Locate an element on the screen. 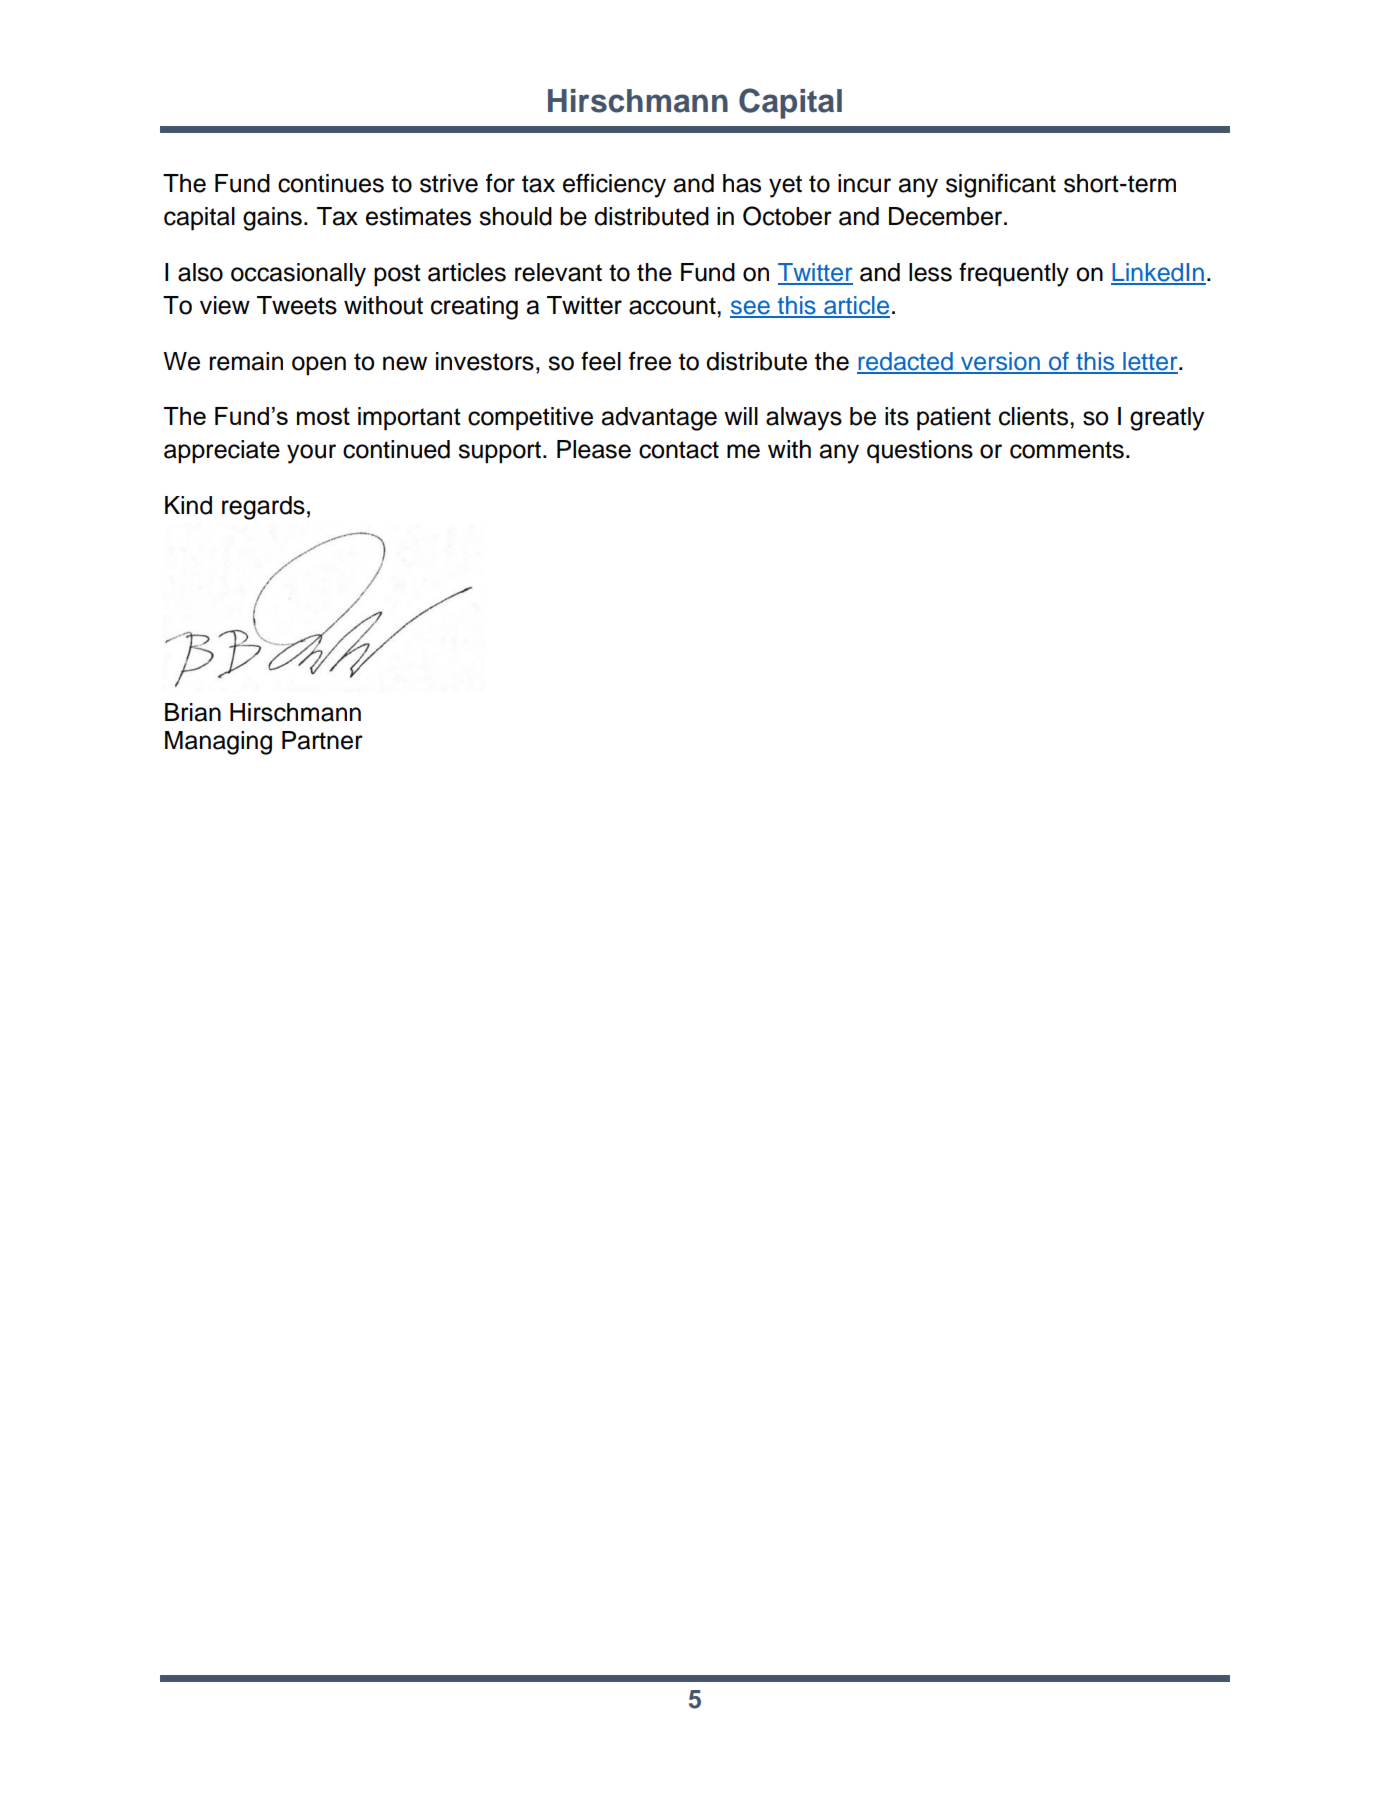 Image resolution: width=1390 pixels, height=1799 pixels. contact is located at coordinates (679, 450).
